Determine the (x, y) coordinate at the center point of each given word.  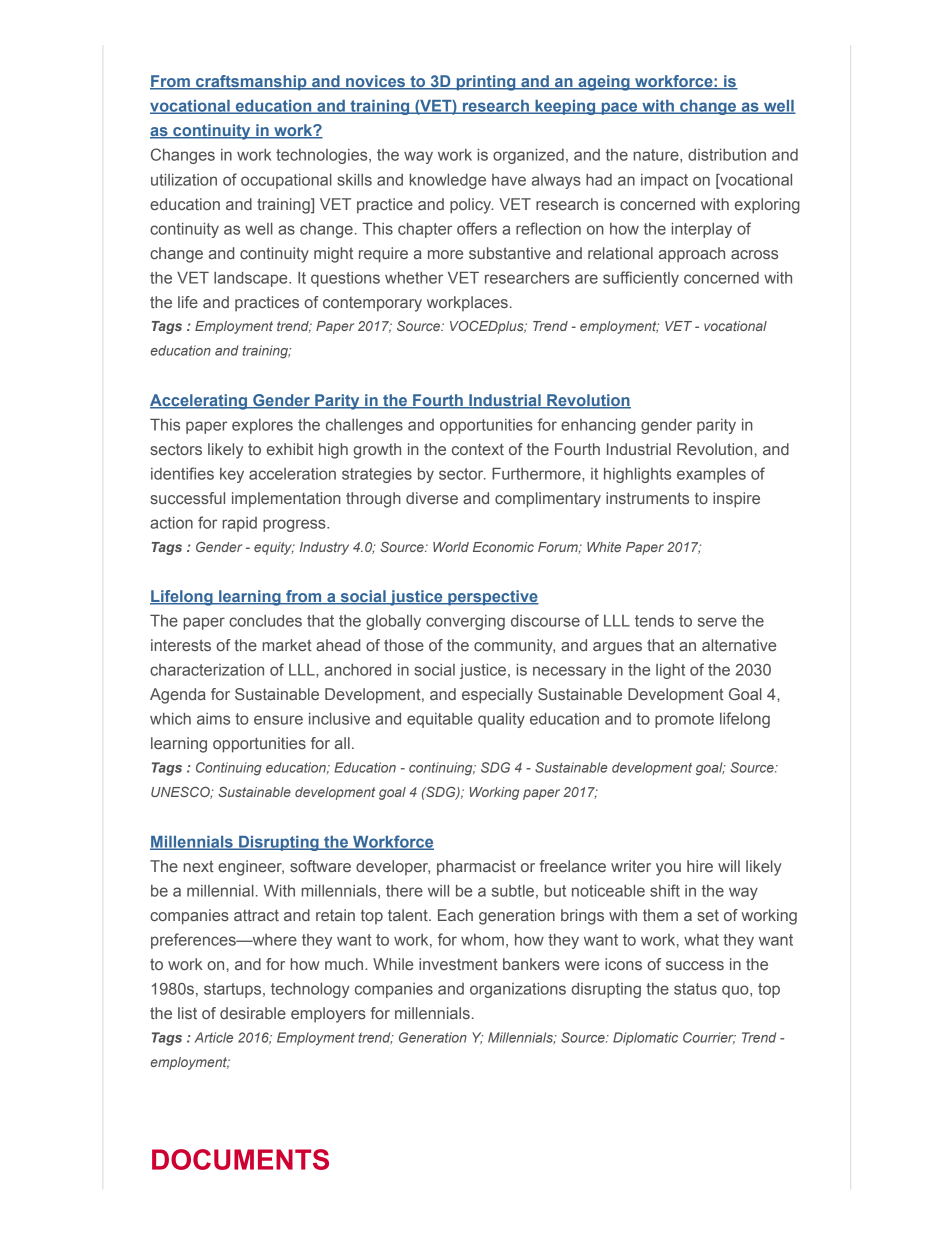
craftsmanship (251, 83)
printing (486, 83)
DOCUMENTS (240, 1159)
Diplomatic (645, 1039)
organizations (518, 990)
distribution (727, 155)
